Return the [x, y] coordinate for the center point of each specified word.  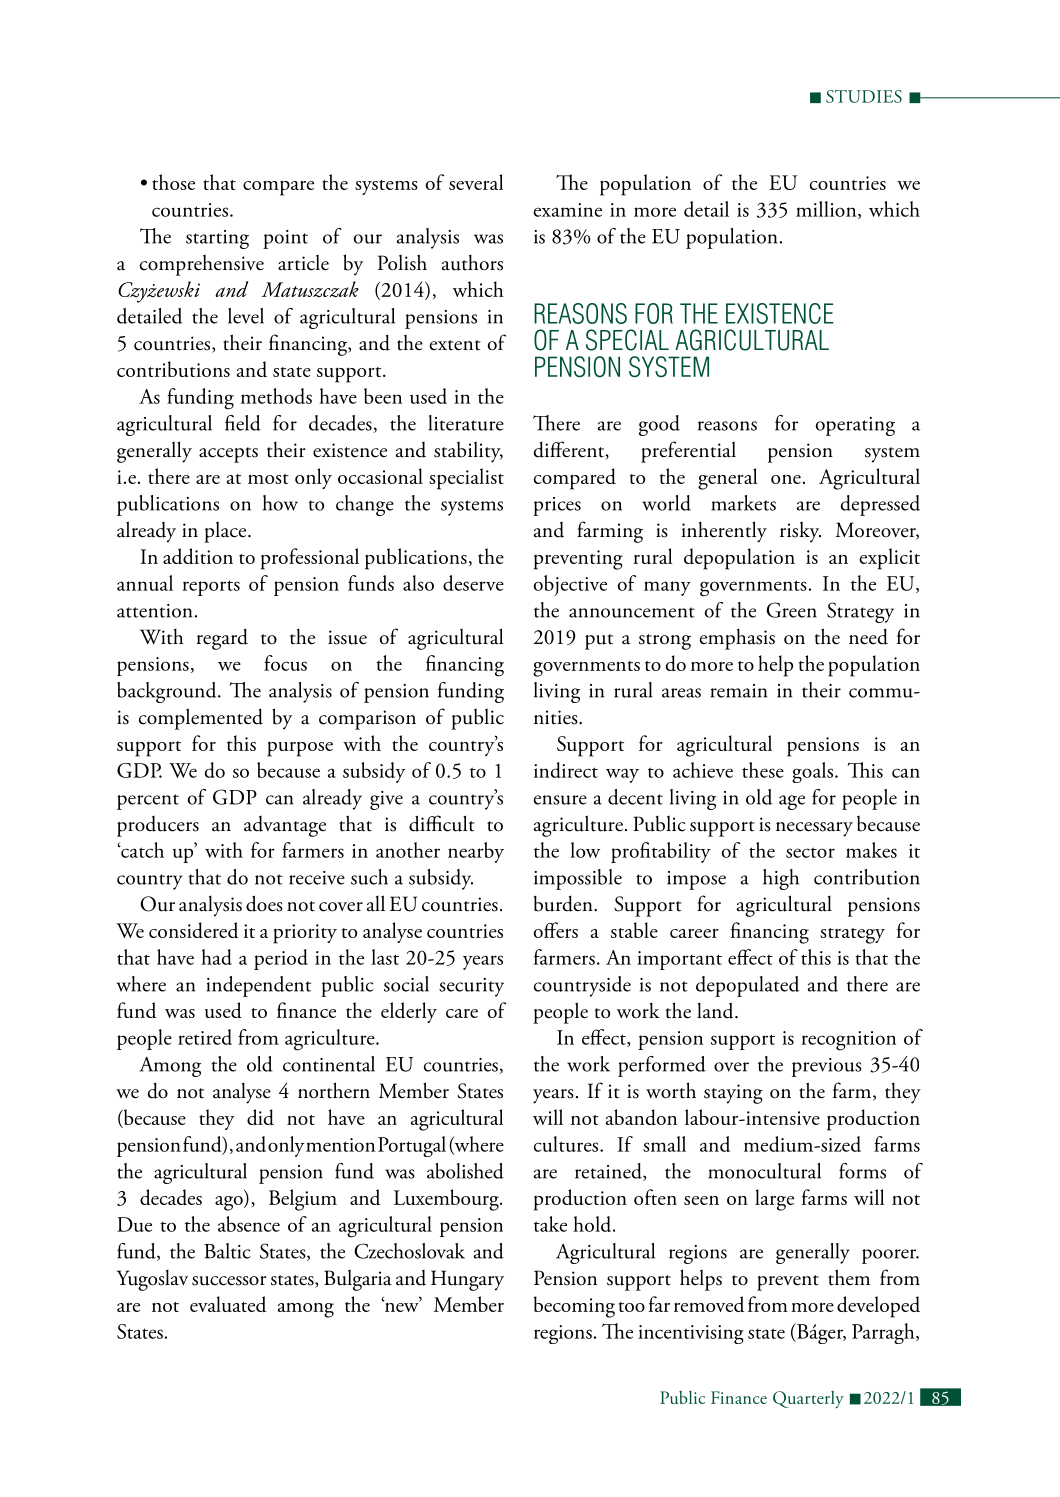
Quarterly [808, 1400]
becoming [574, 1307]
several [476, 182]
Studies [864, 96]
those [173, 182]
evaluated [228, 1304]
